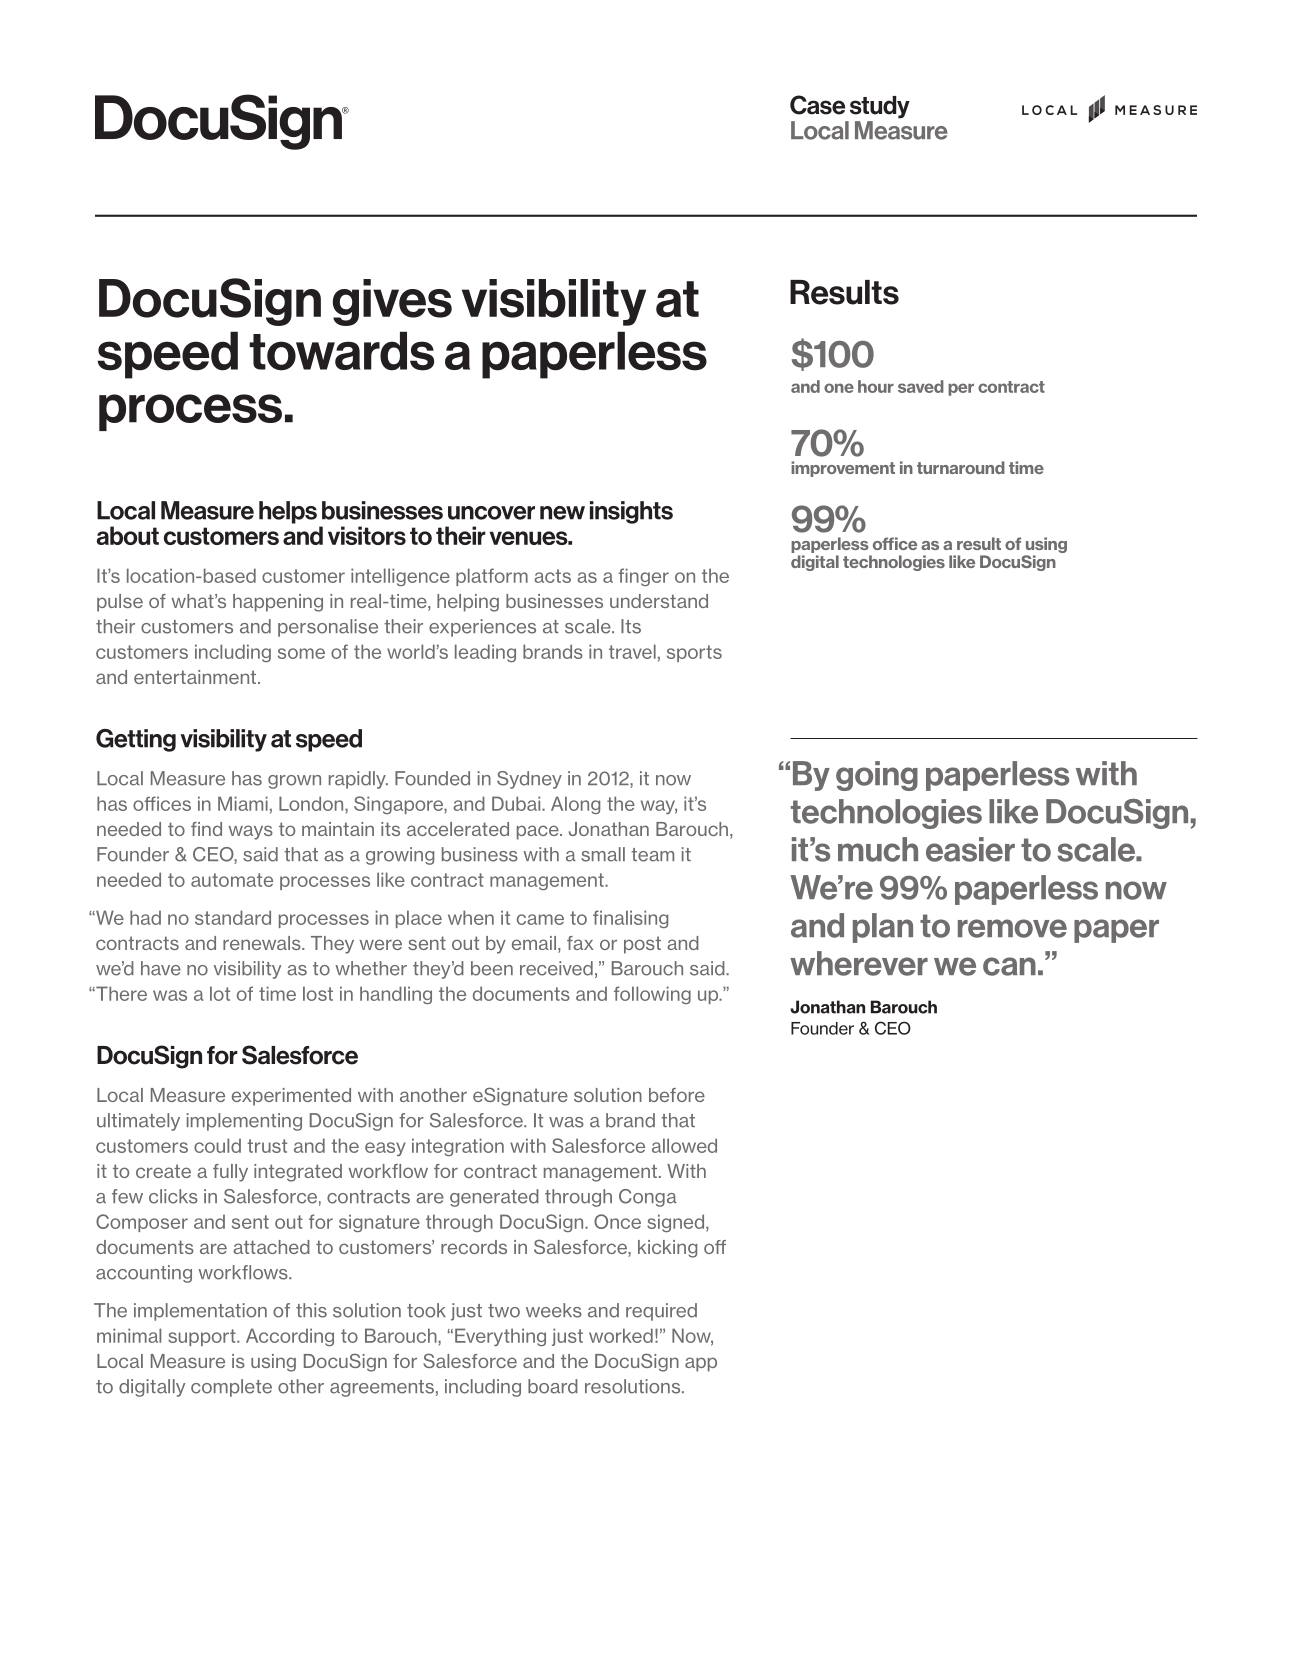 This screenshot has height=1672, width=1292. What do you see at coordinates (877, 776) in the screenshot?
I see `going` at bounding box center [877, 776].
